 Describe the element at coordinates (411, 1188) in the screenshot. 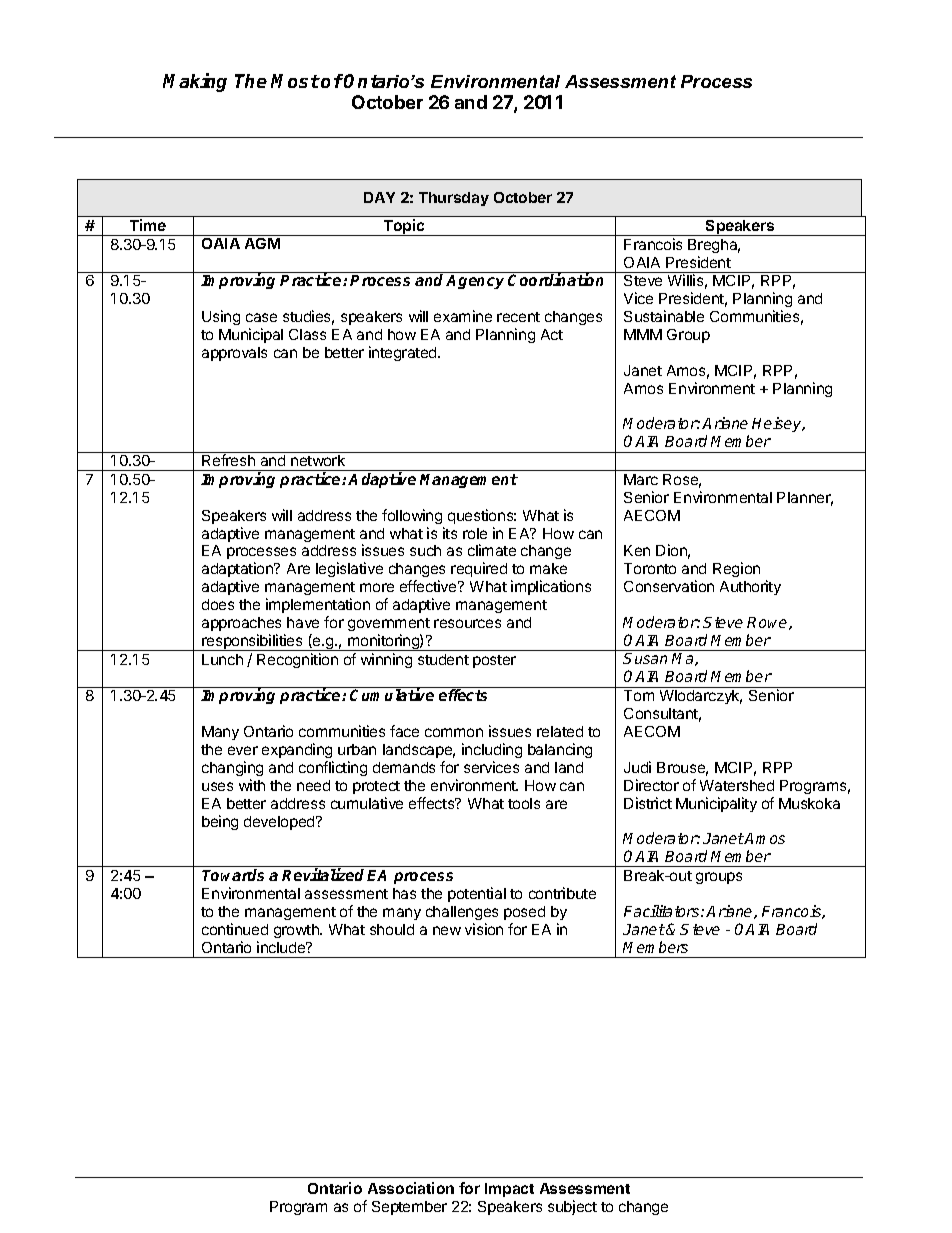

I see `Association` at that location.
